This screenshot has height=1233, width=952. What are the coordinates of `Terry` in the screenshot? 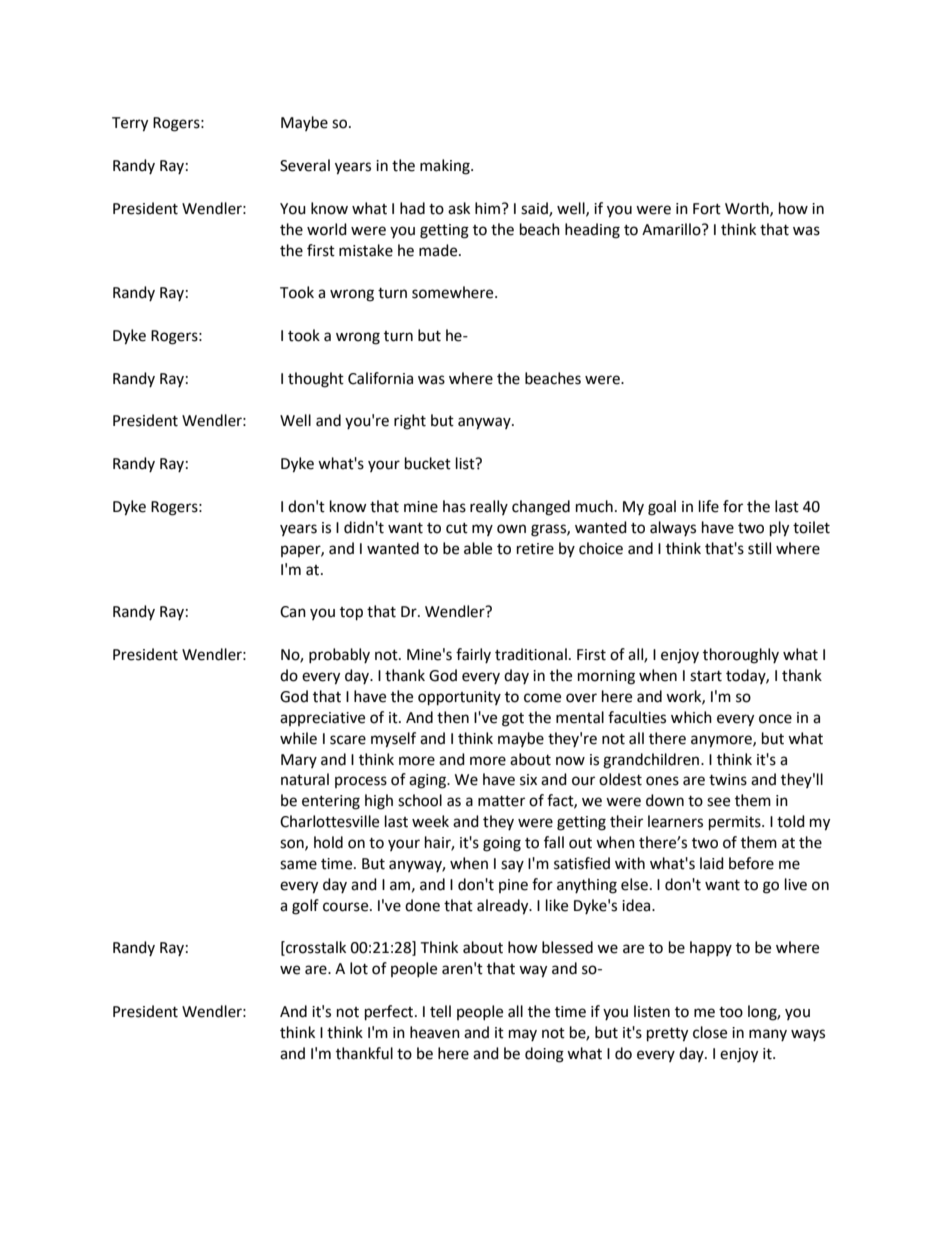 It's located at (130, 124).
